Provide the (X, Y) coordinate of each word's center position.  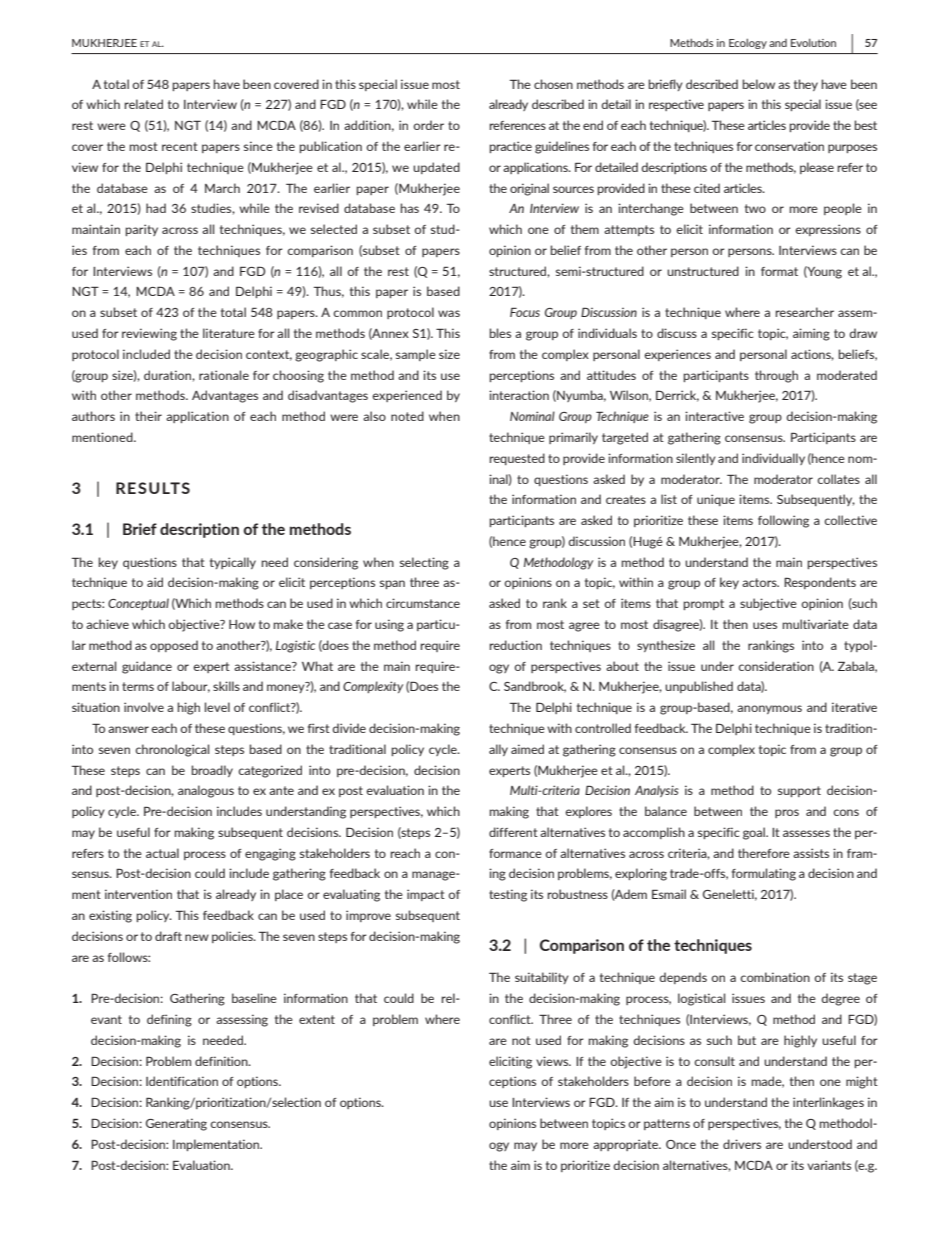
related (144, 104)
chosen (553, 84)
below (759, 84)
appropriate (627, 1145)
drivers (742, 1144)
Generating (176, 1124)
